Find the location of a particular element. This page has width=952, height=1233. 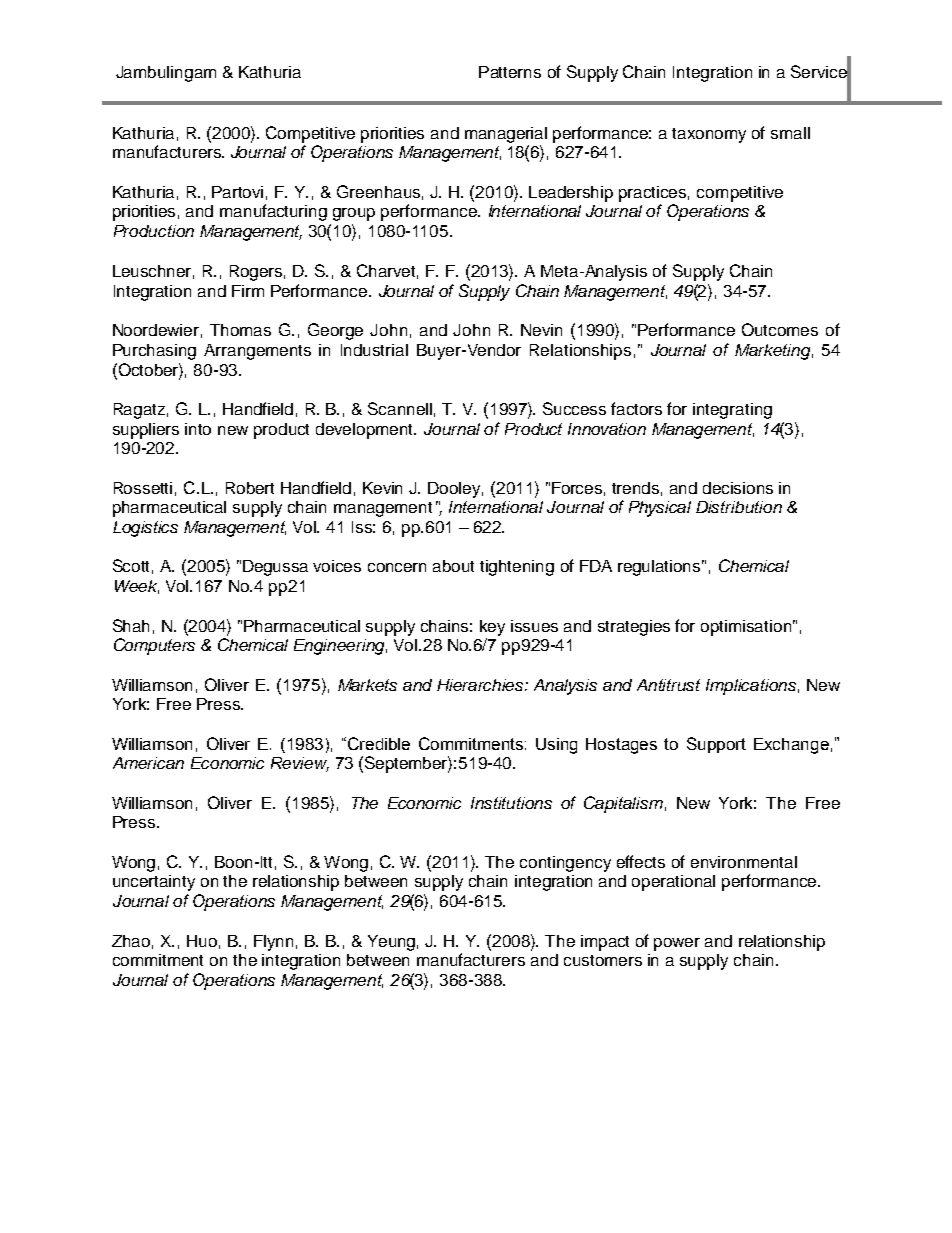

power is located at coordinates (677, 944).
